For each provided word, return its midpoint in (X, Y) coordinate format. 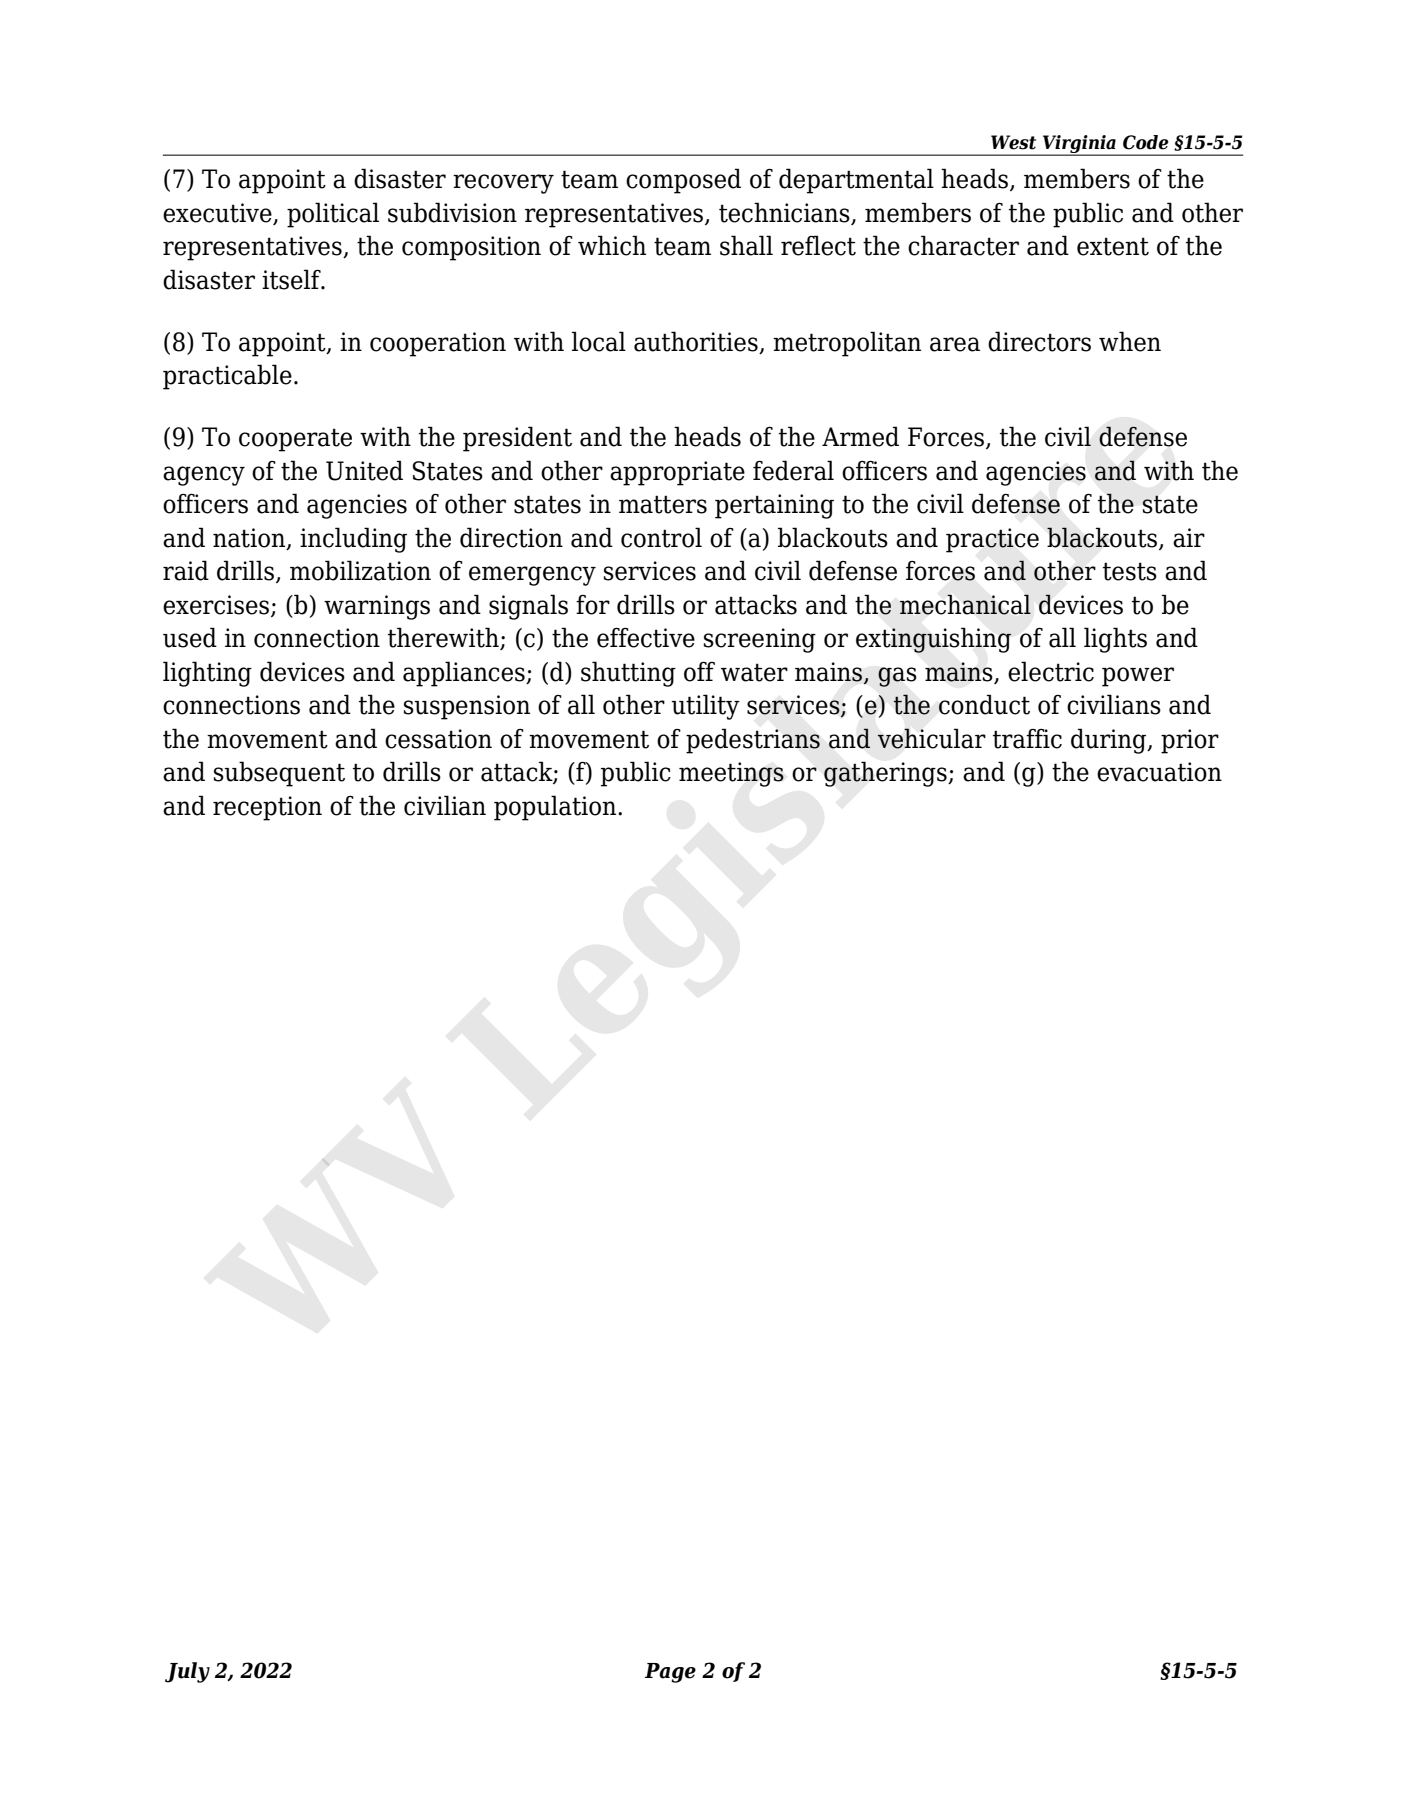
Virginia (1079, 145)
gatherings (886, 774)
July (187, 1672)
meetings (731, 774)
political (333, 215)
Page (670, 1673)
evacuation (1159, 772)
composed (683, 181)
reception (267, 808)
